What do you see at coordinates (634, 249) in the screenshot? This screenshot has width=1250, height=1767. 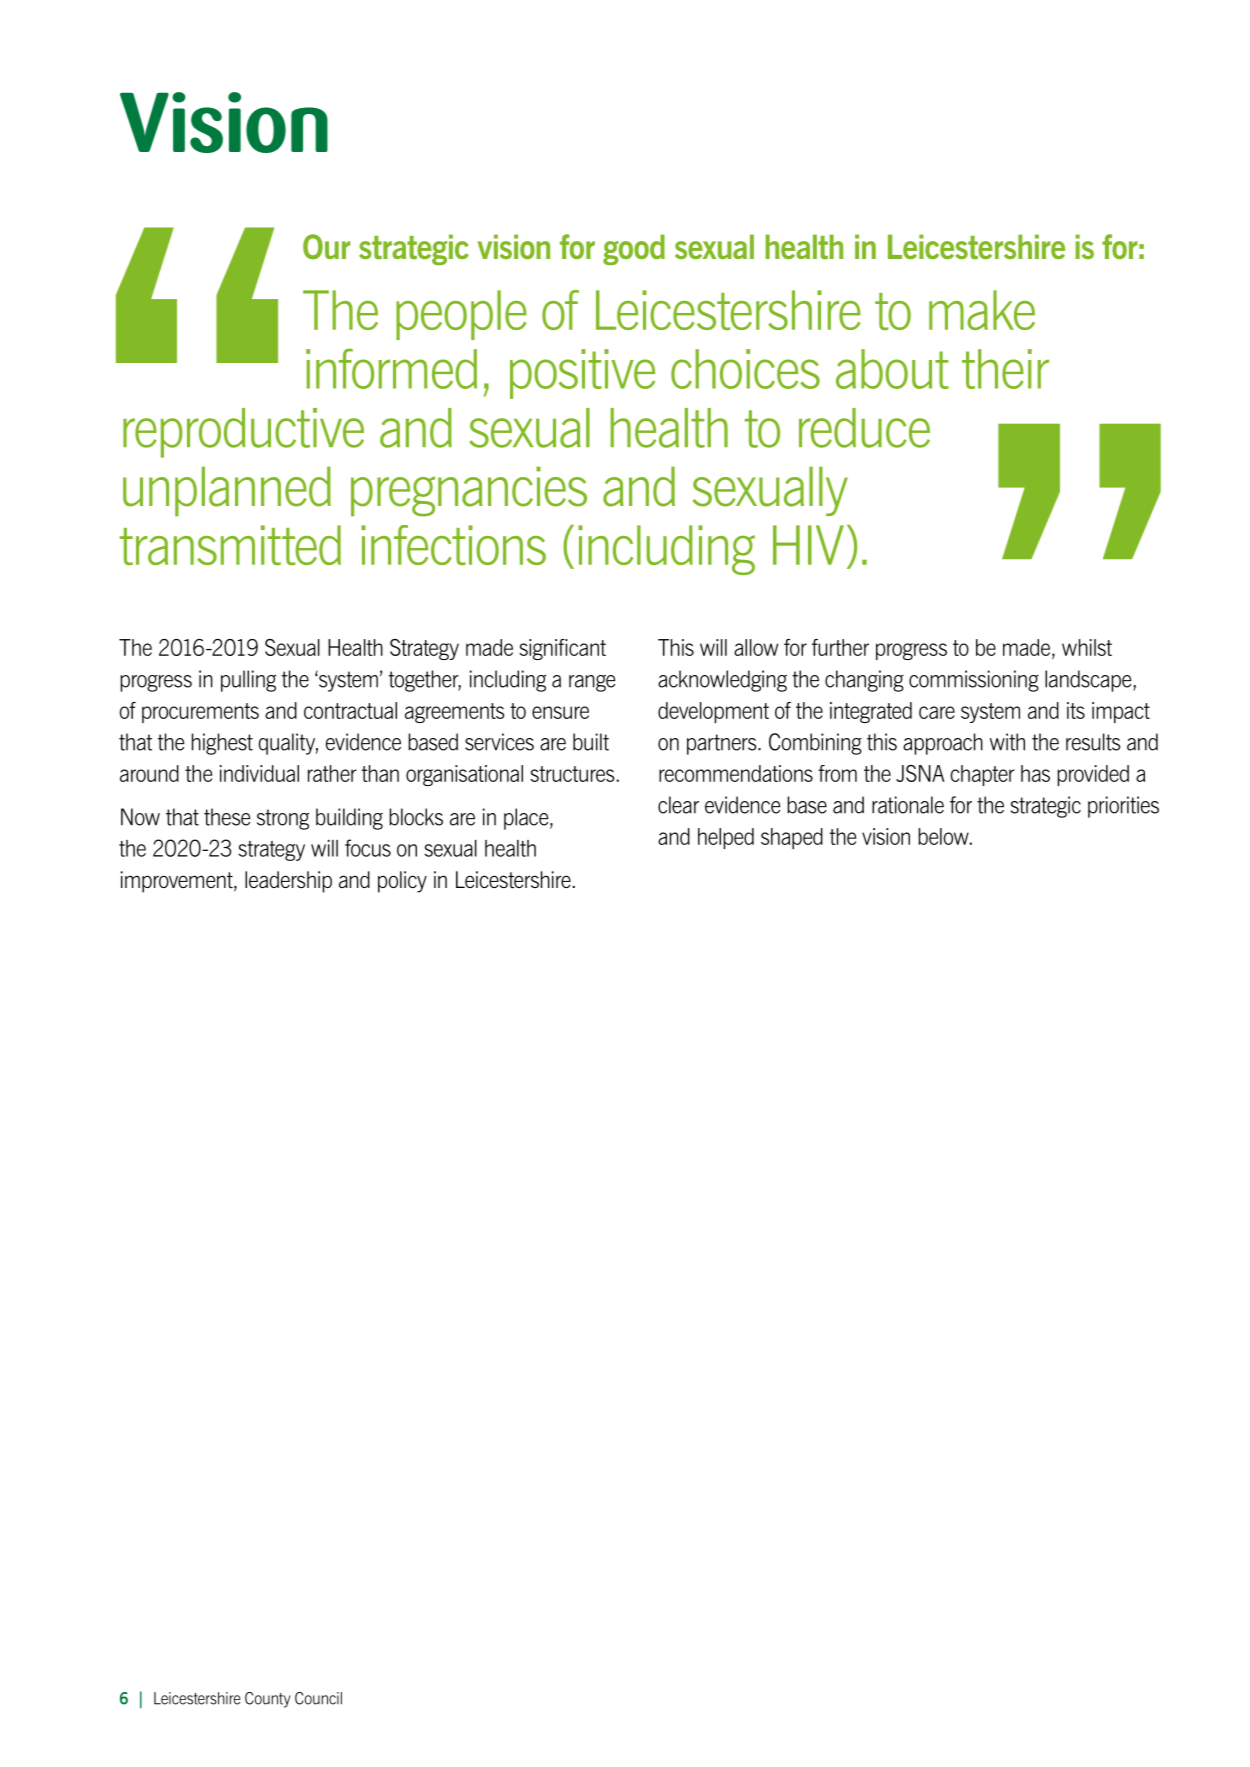 I see `good` at bounding box center [634, 249].
